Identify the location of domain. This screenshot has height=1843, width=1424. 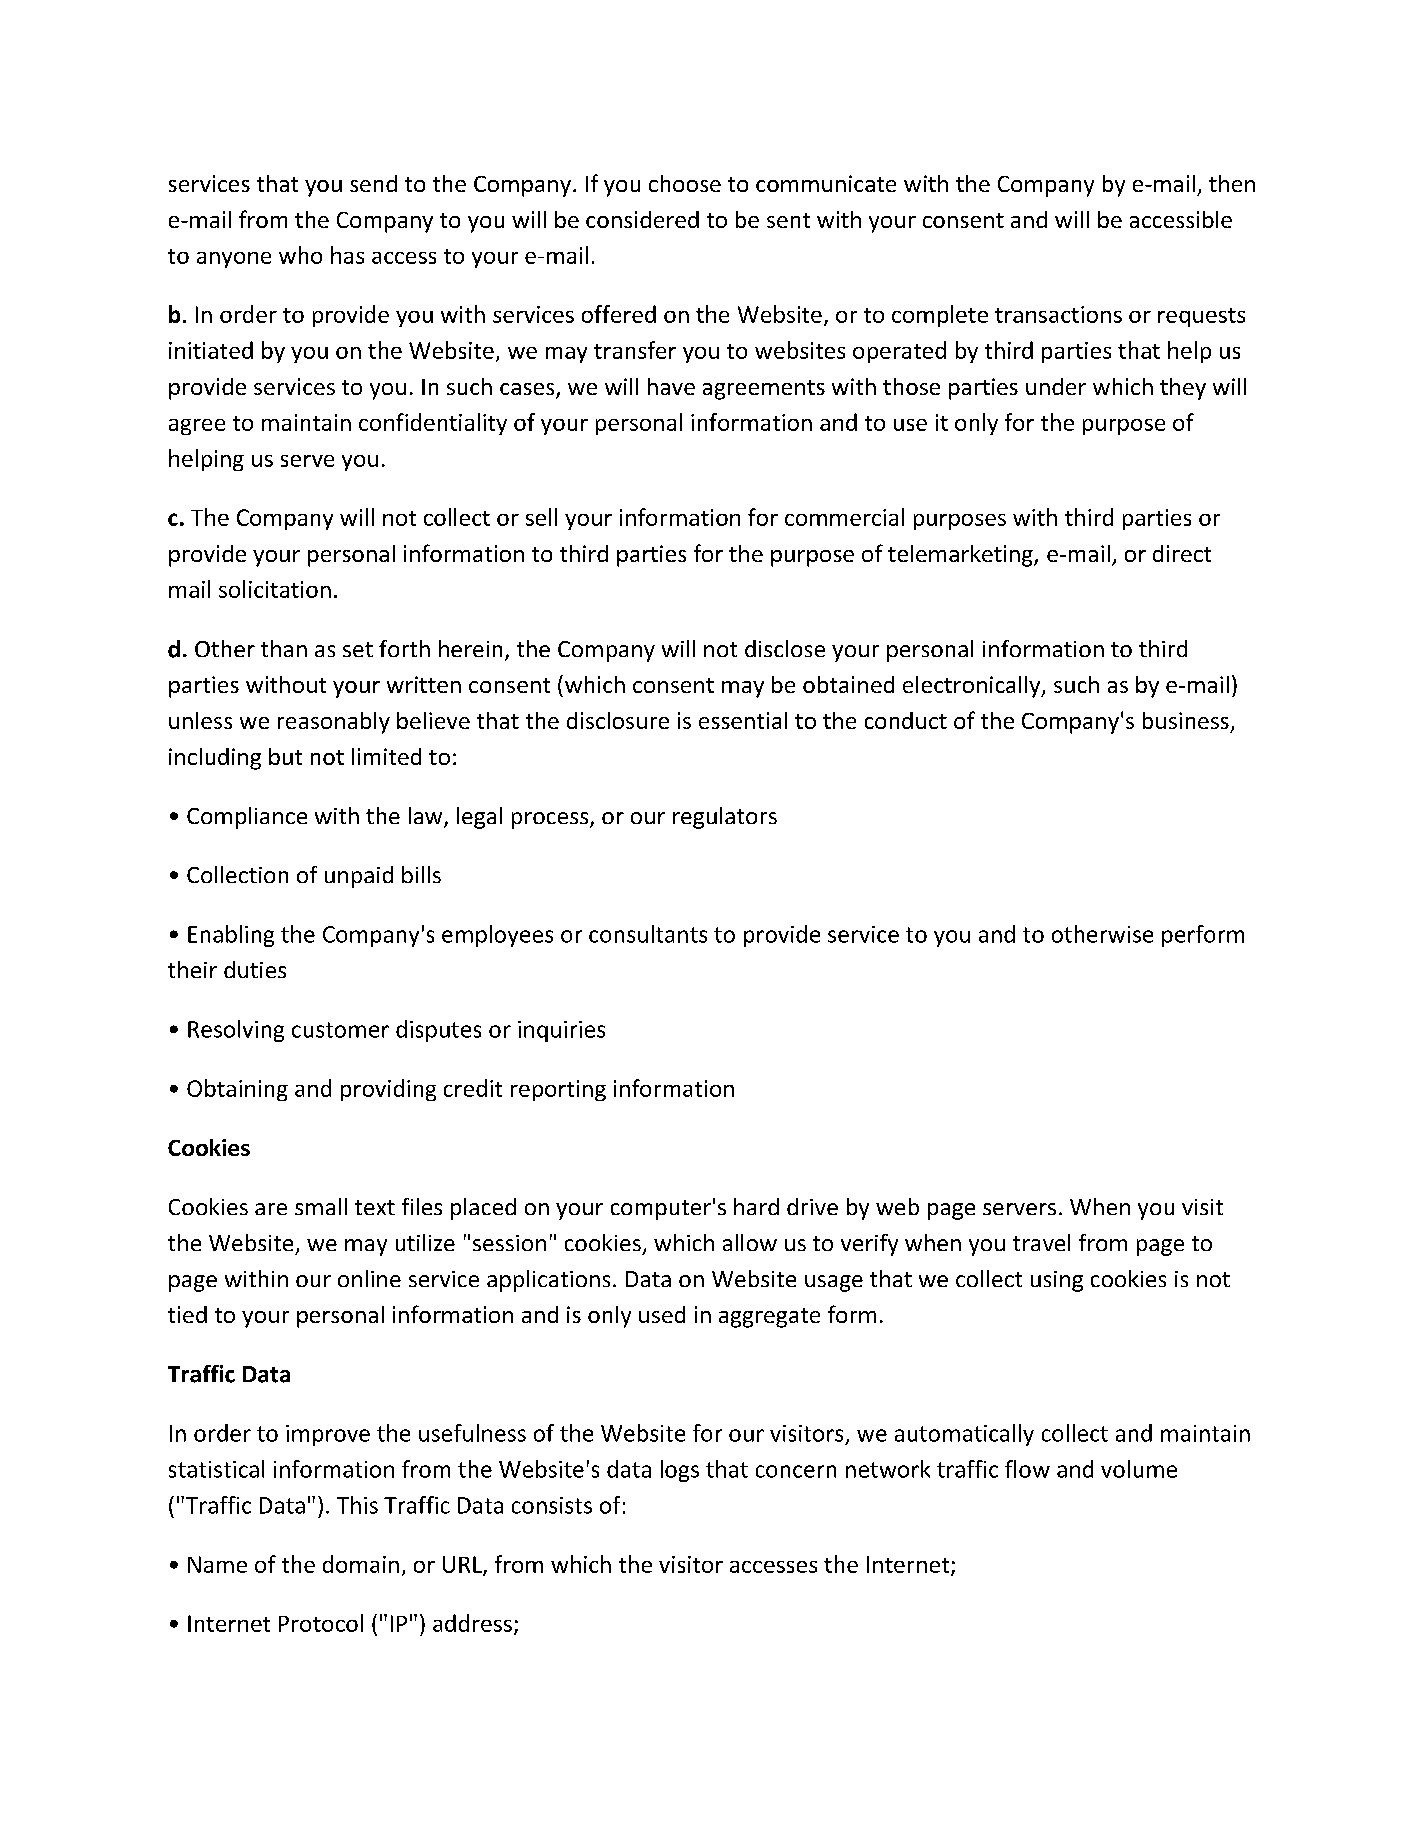
(361, 1564).
